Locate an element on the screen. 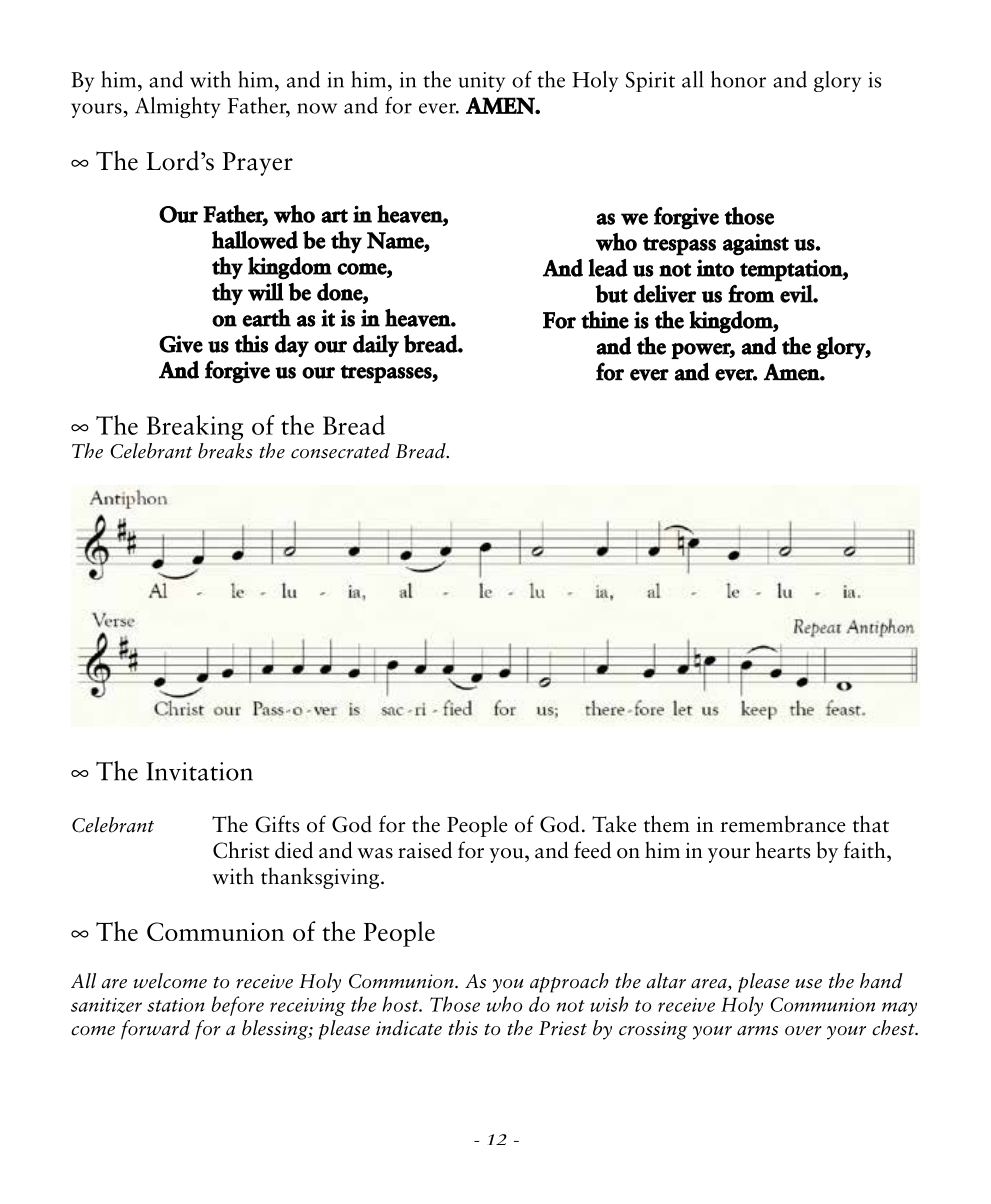  unity is located at coordinates (482, 82).
